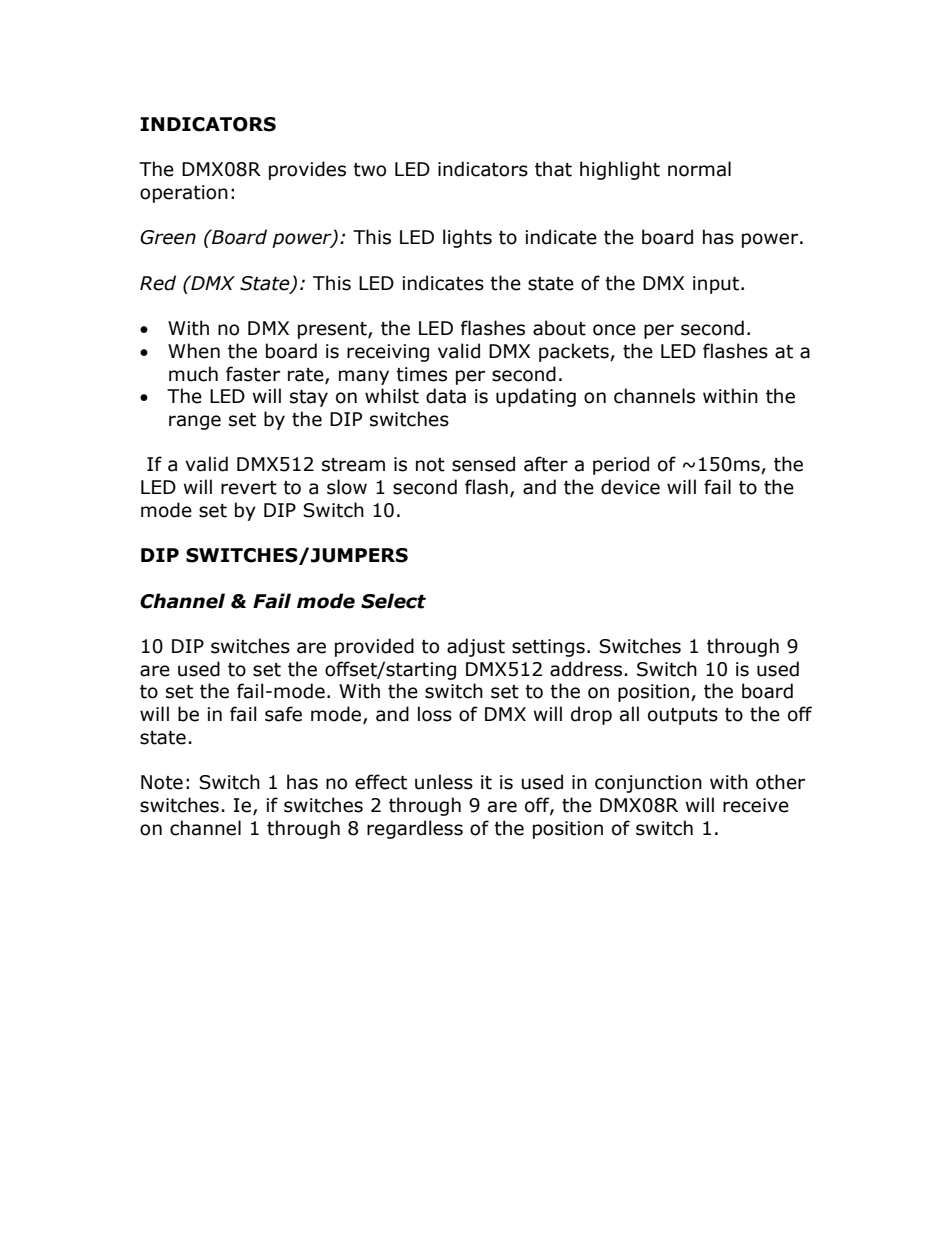  I want to click on revert, so click(249, 488).
